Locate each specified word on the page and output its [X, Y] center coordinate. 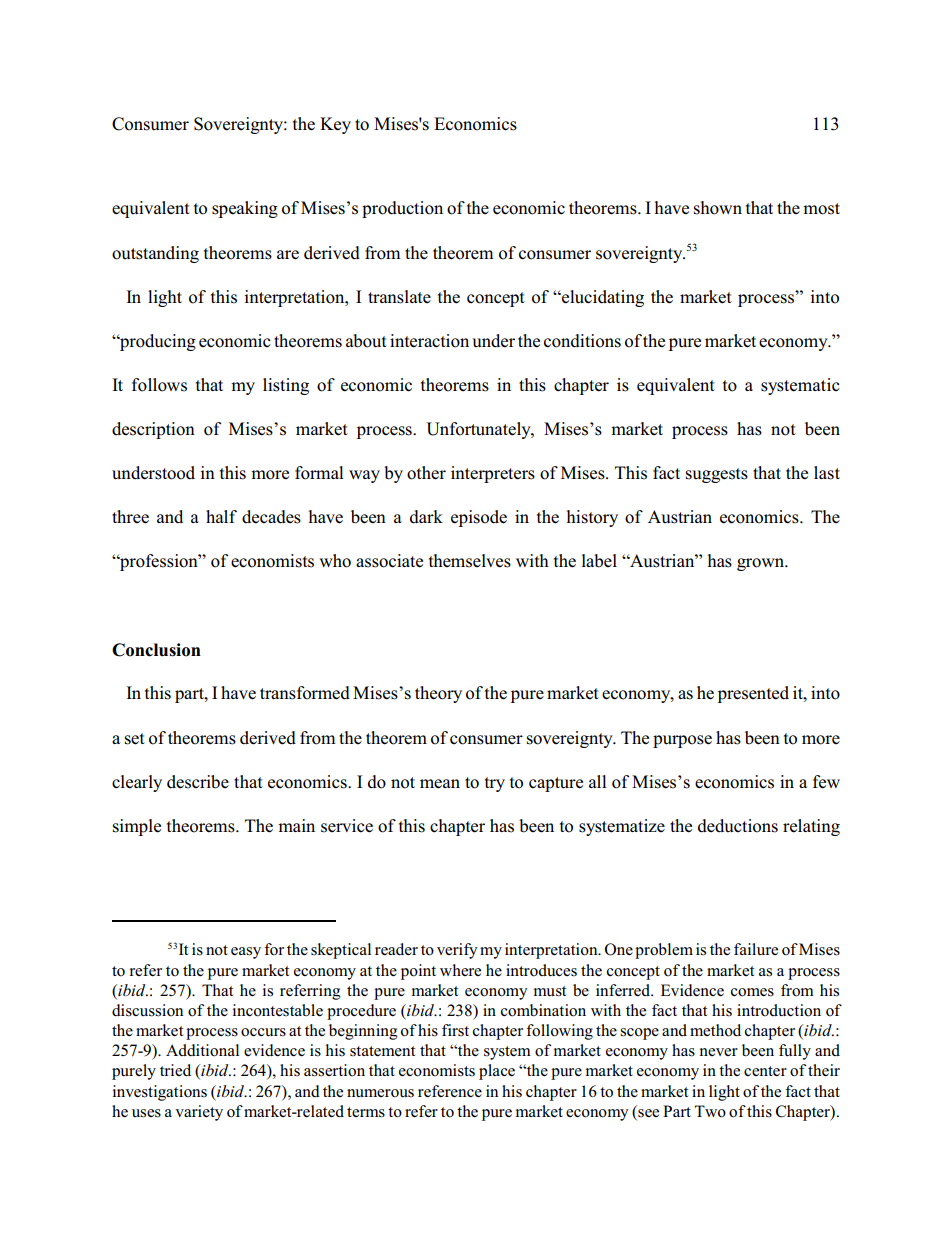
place [497, 1072]
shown [718, 208]
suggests [717, 475]
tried [175, 1070]
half [221, 516]
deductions [738, 826]
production [402, 209]
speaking [245, 209]
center [765, 1071]
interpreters [493, 474]
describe [198, 782]
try [495, 784]
